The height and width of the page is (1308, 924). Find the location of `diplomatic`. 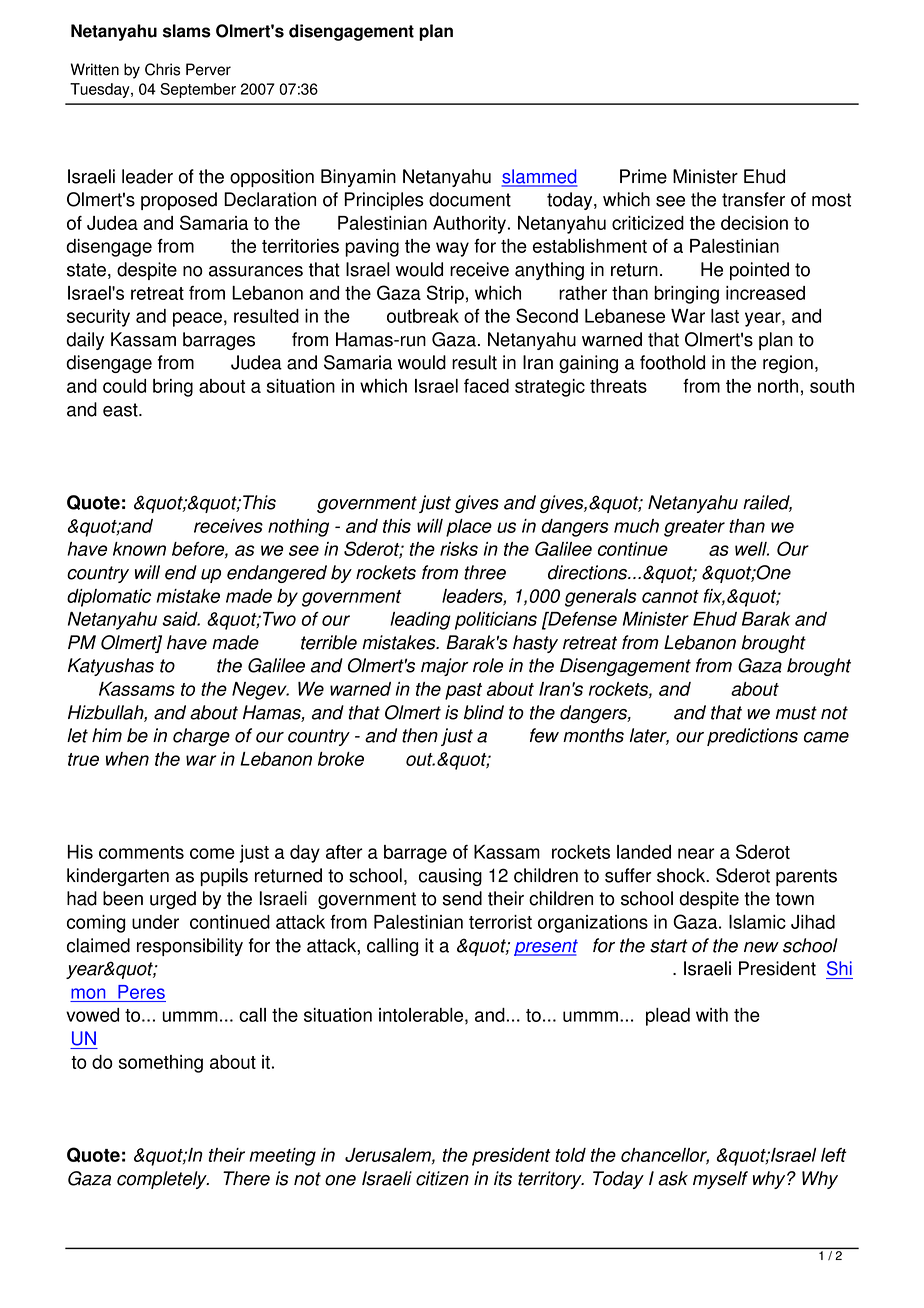

diplomatic is located at coordinates (109, 598).
